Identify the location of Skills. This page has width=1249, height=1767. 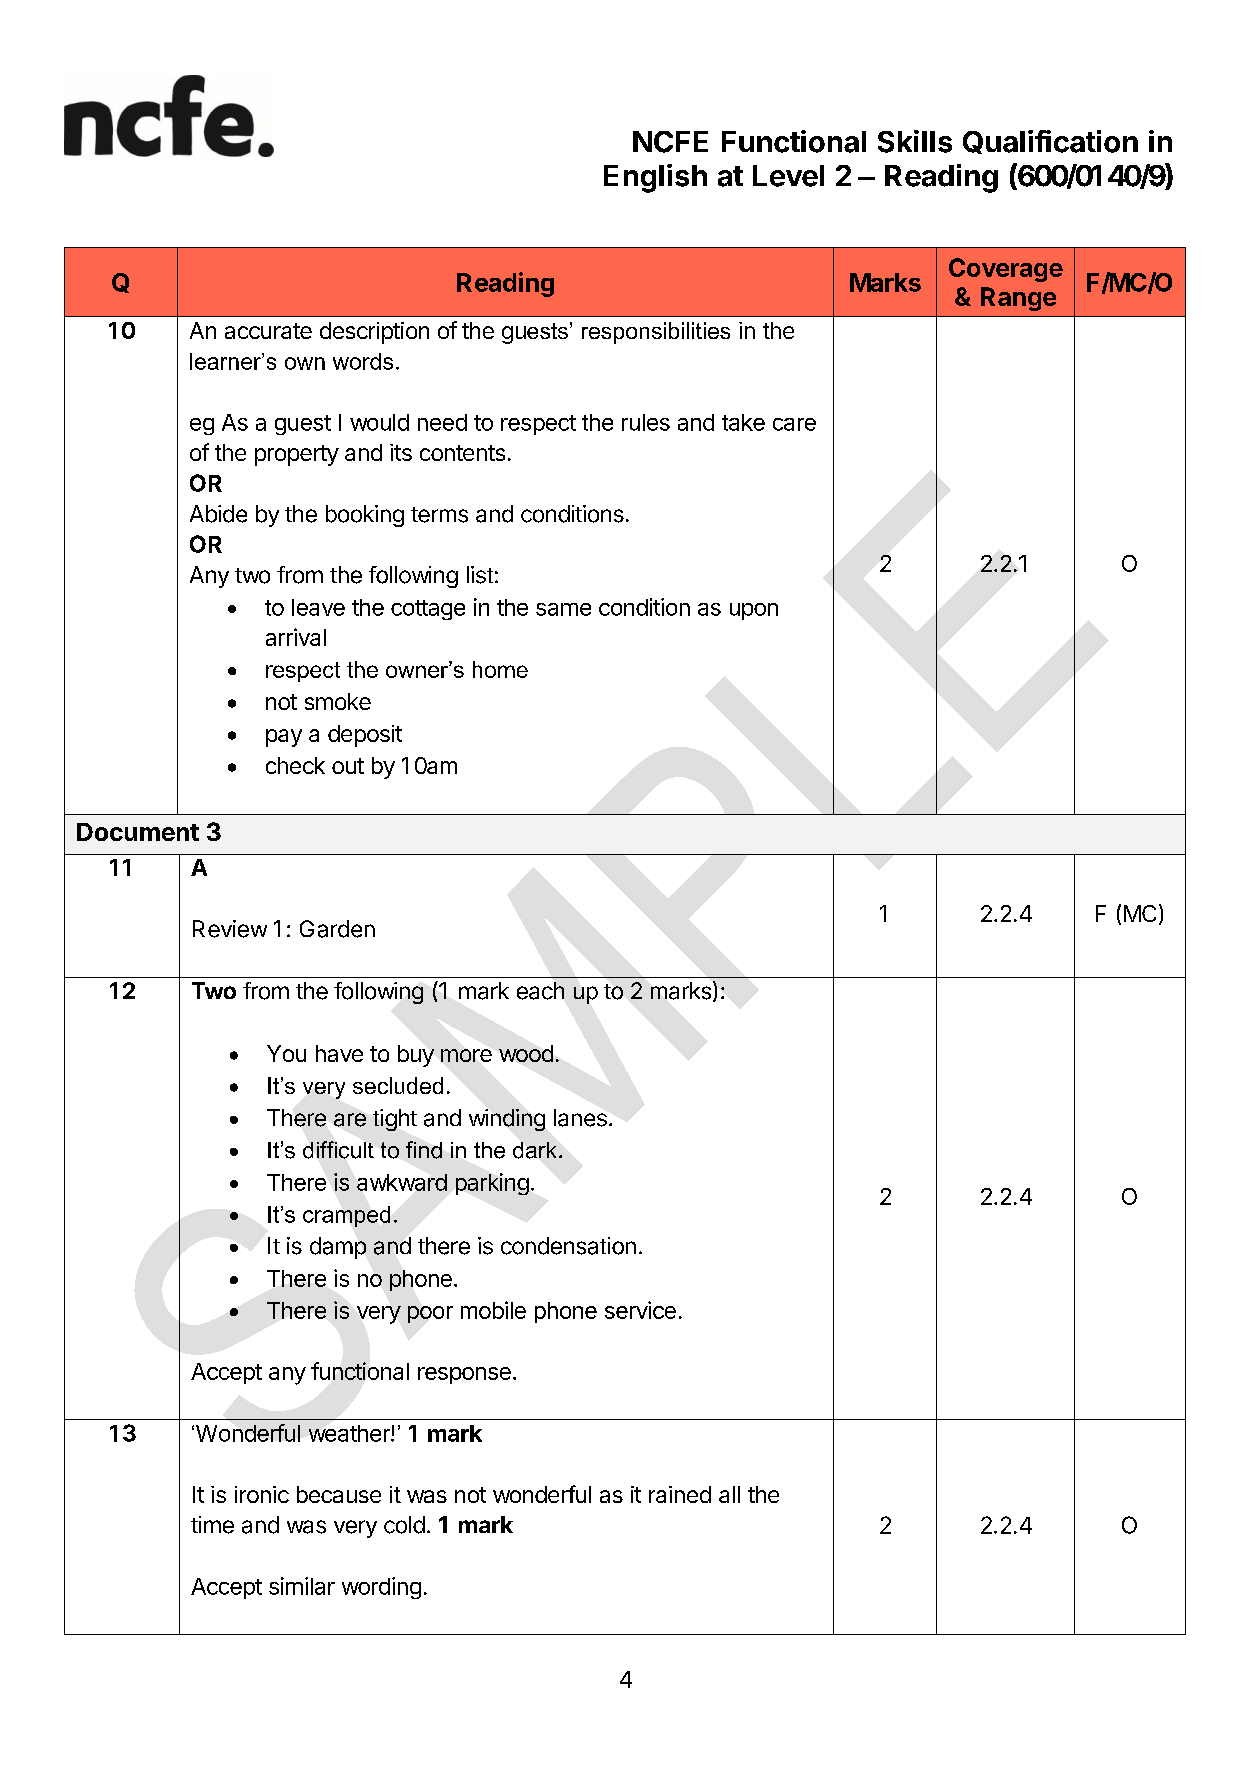
(915, 141).
